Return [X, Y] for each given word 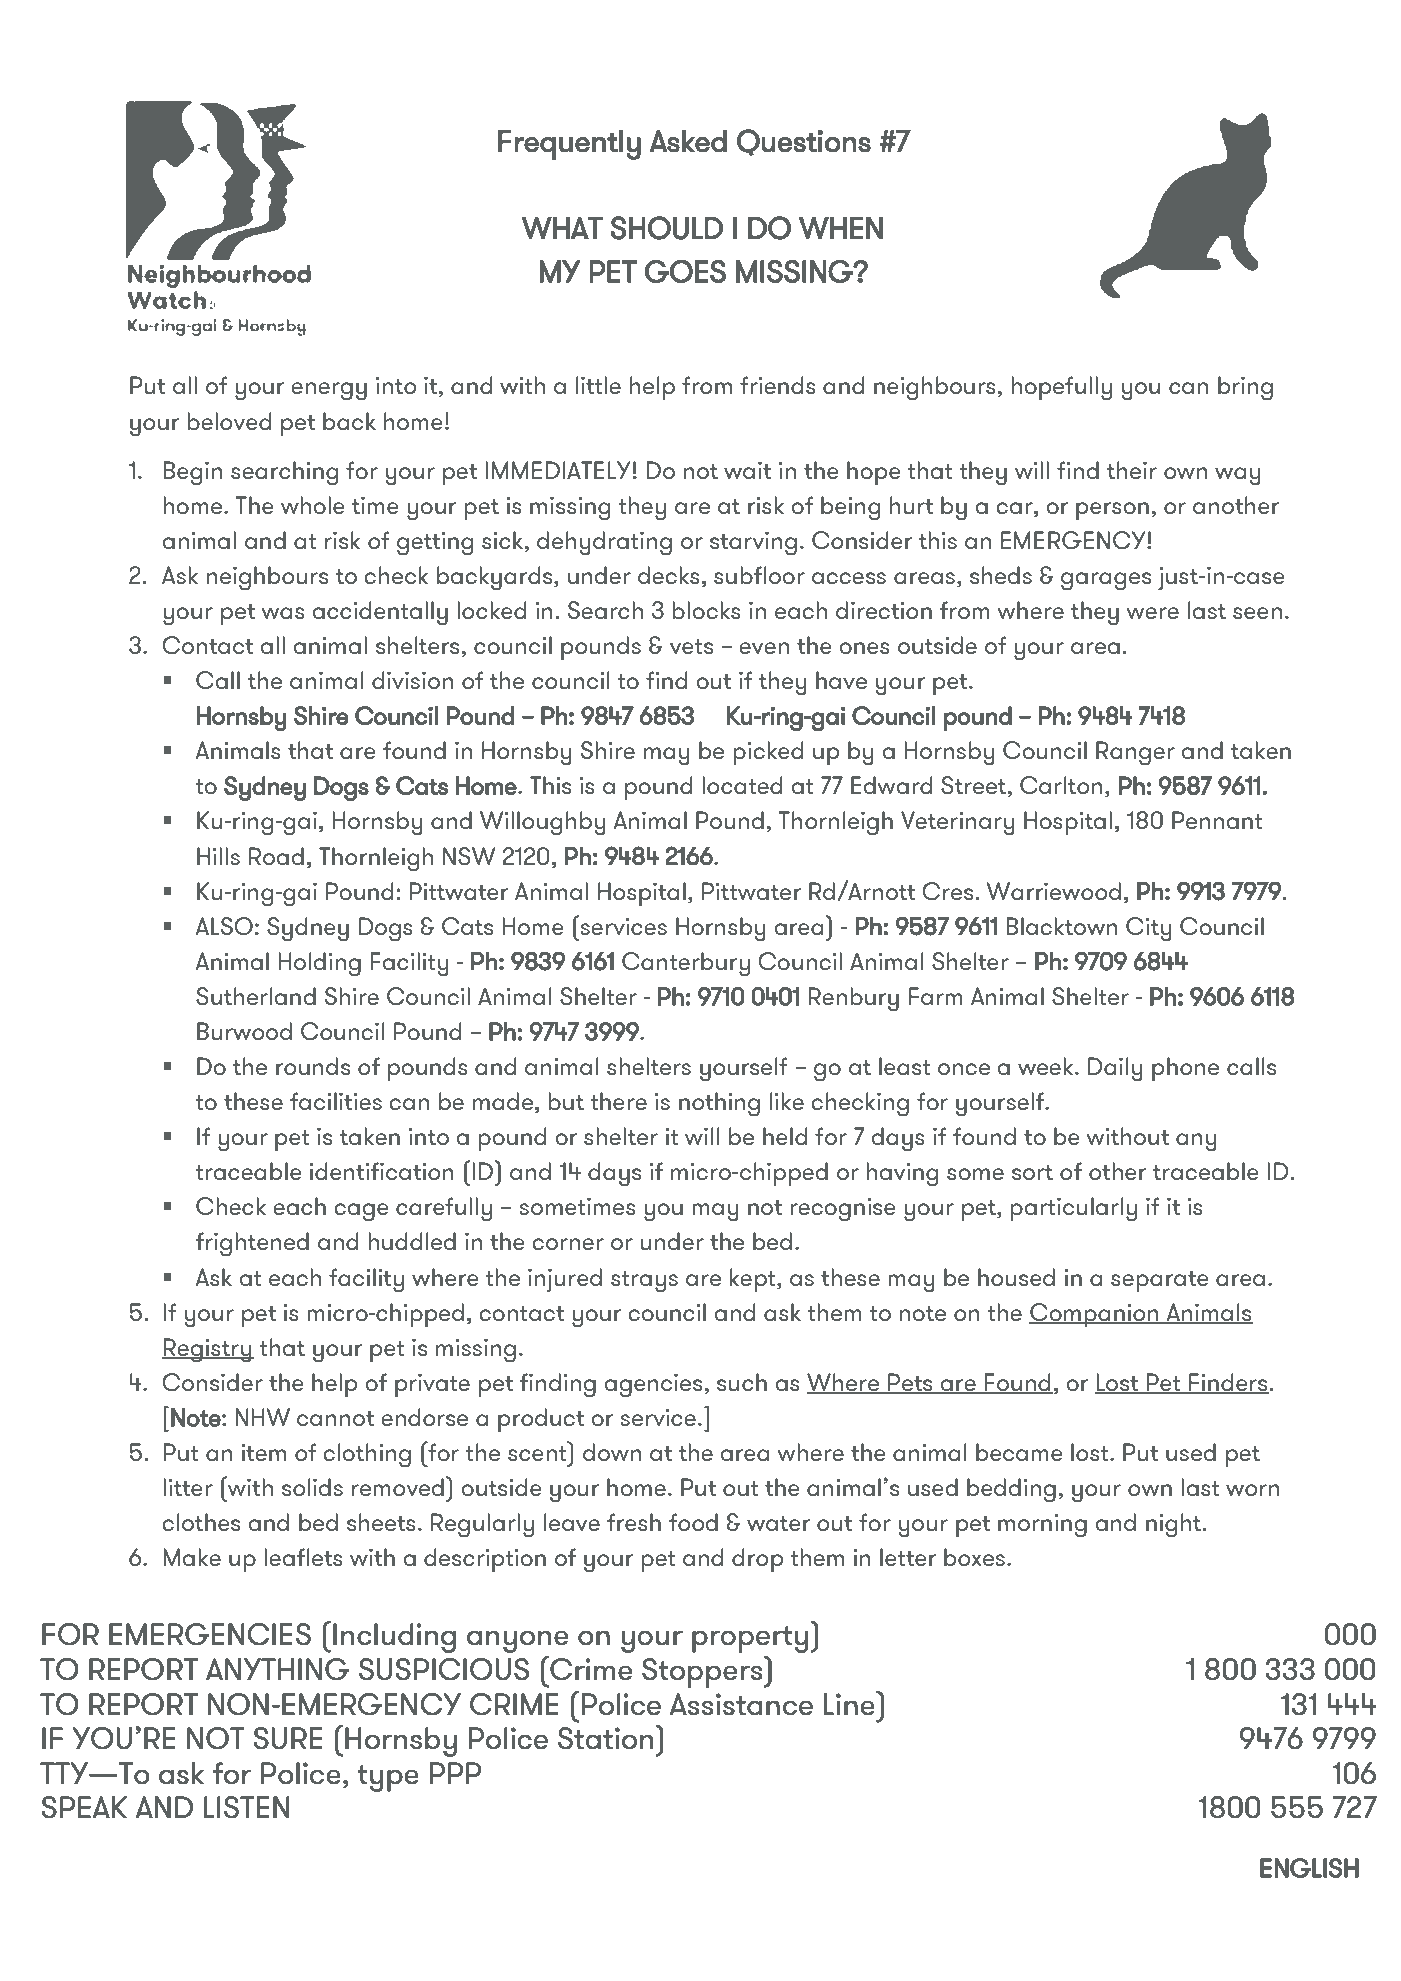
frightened [252, 1244]
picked [768, 753]
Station [605, 1738]
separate [1159, 1281]
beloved [229, 421]
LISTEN [246, 1807]
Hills [218, 856]
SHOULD [667, 228]
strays [644, 1282]
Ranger [1135, 753]
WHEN [841, 228]
